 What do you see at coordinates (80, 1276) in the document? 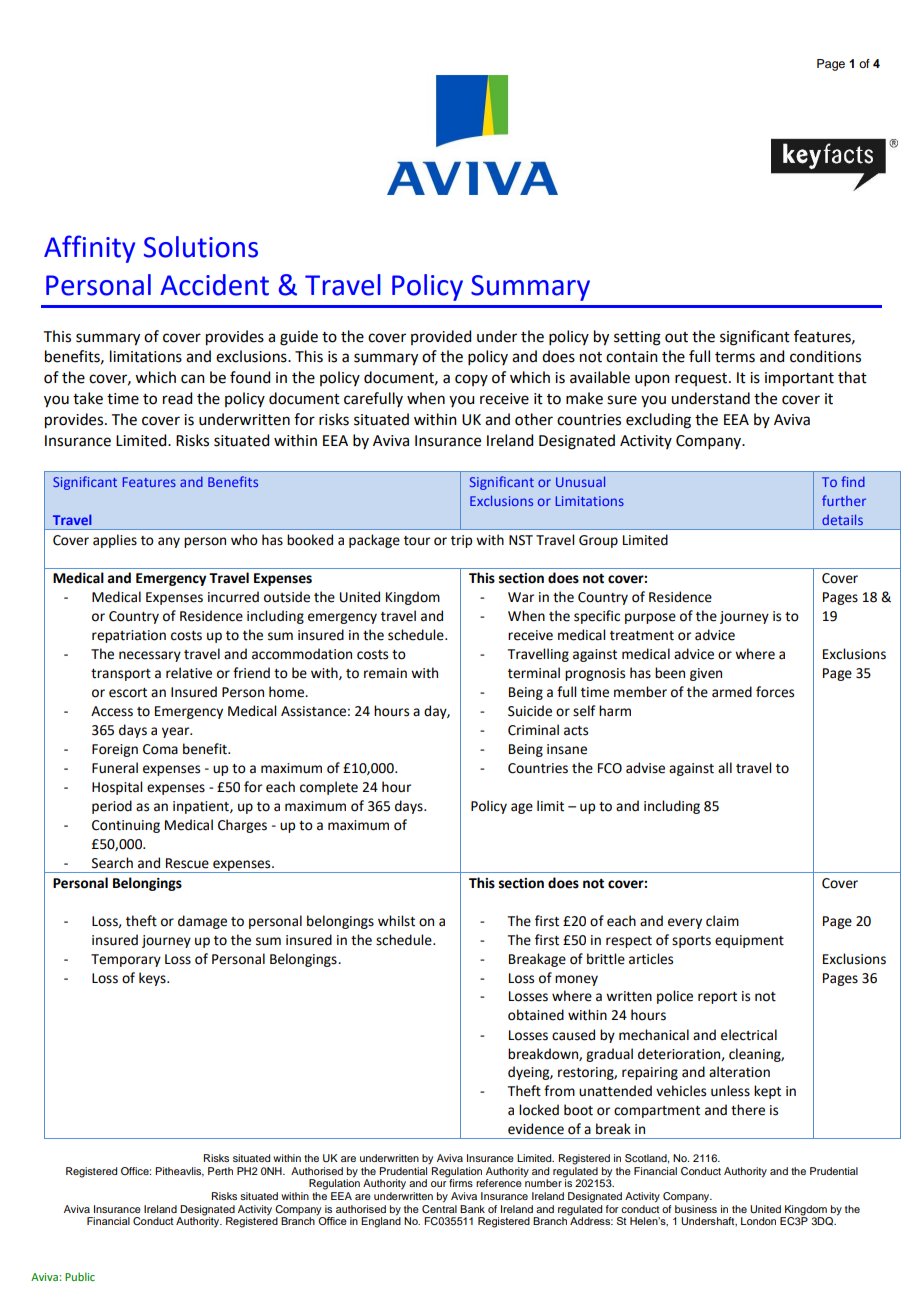
I see `Public` at bounding box center [80, 1276].
